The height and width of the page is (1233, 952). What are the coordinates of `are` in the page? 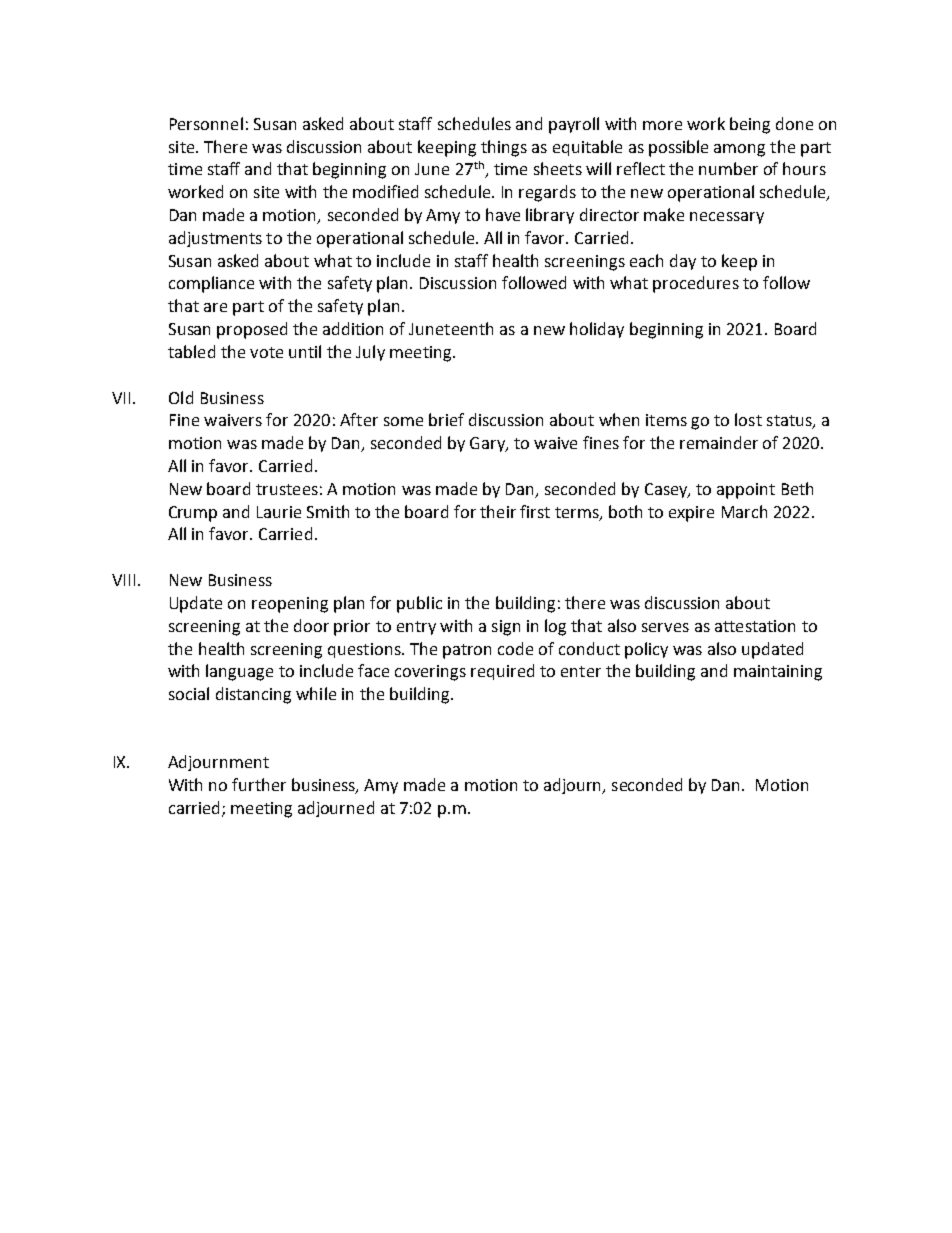 It's located at (215, 307).
